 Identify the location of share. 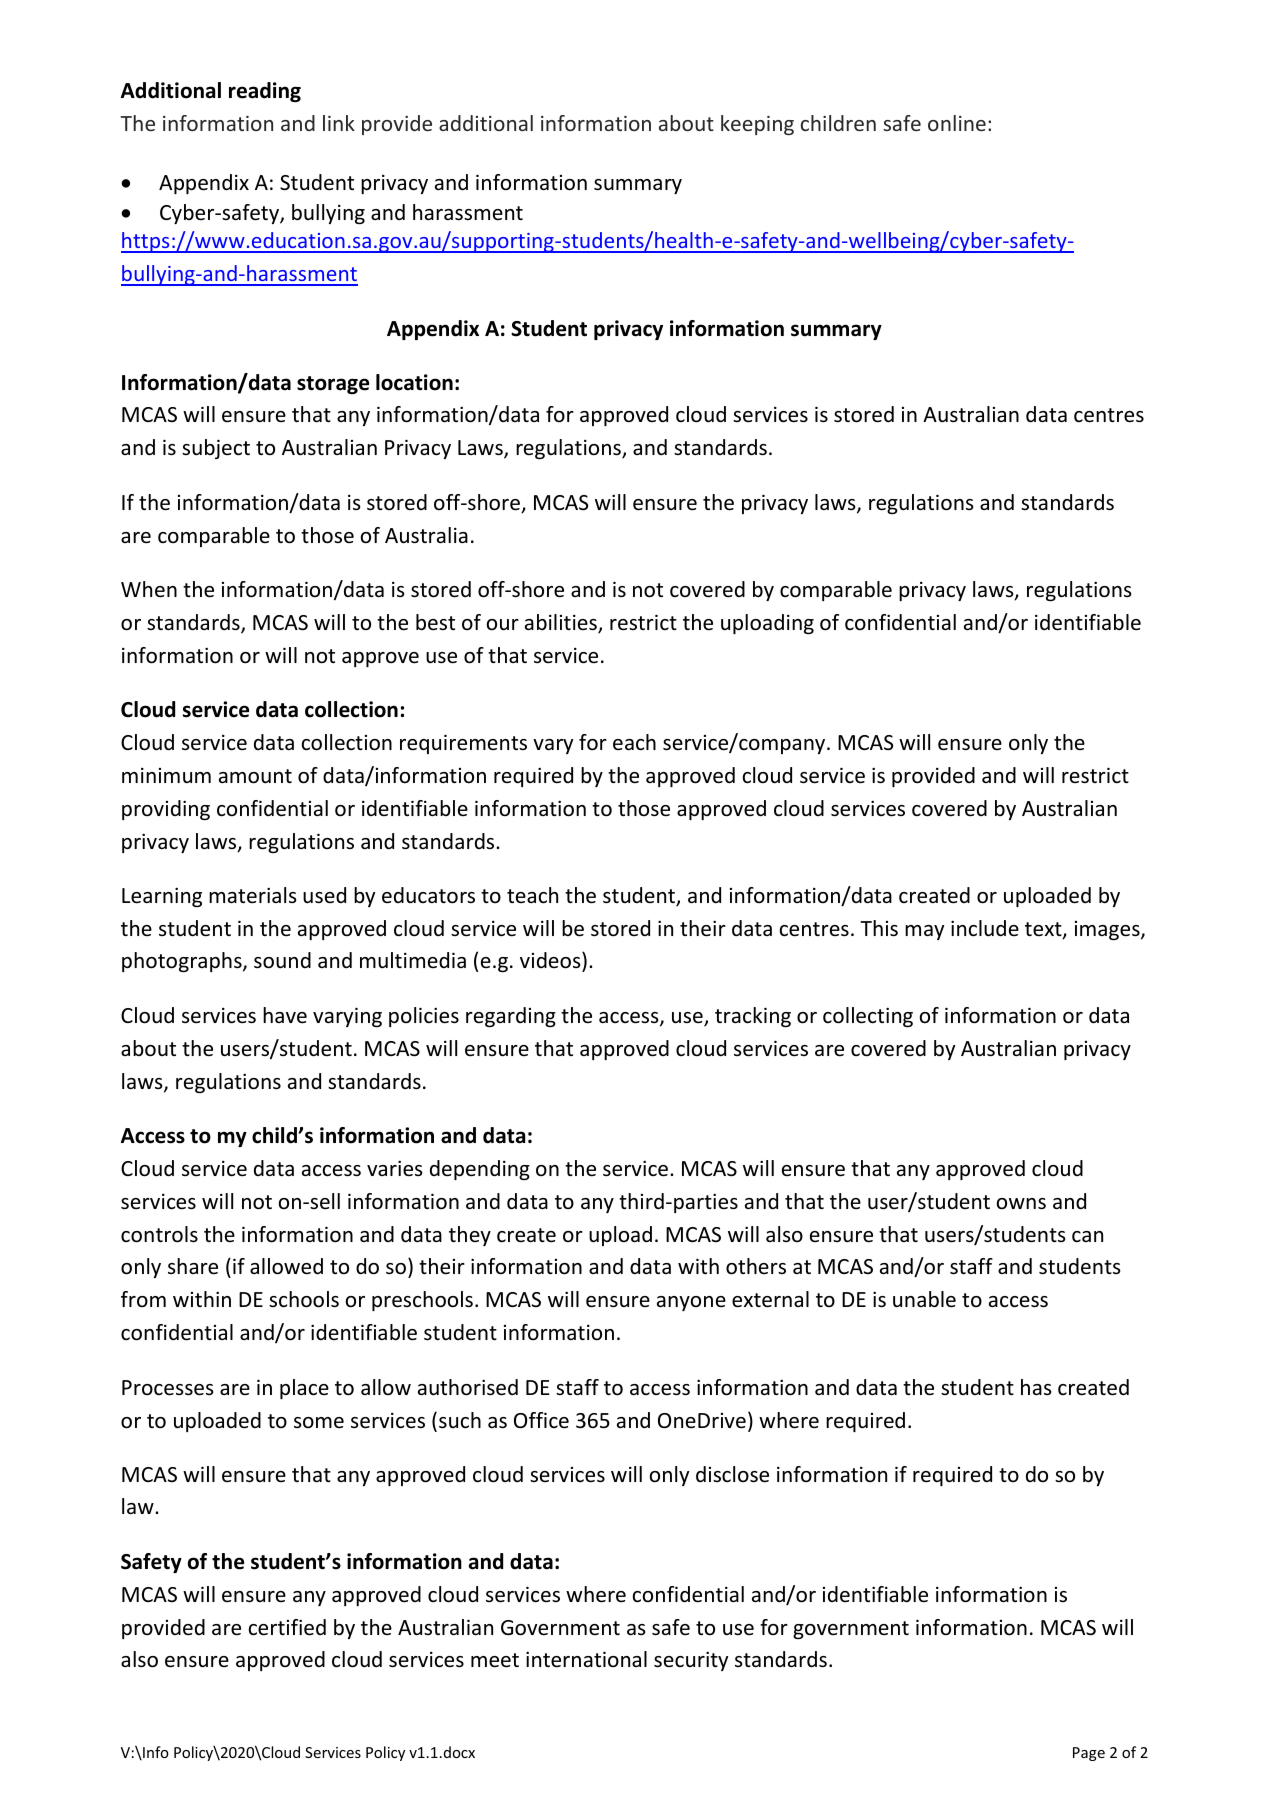
(193, 1266).
